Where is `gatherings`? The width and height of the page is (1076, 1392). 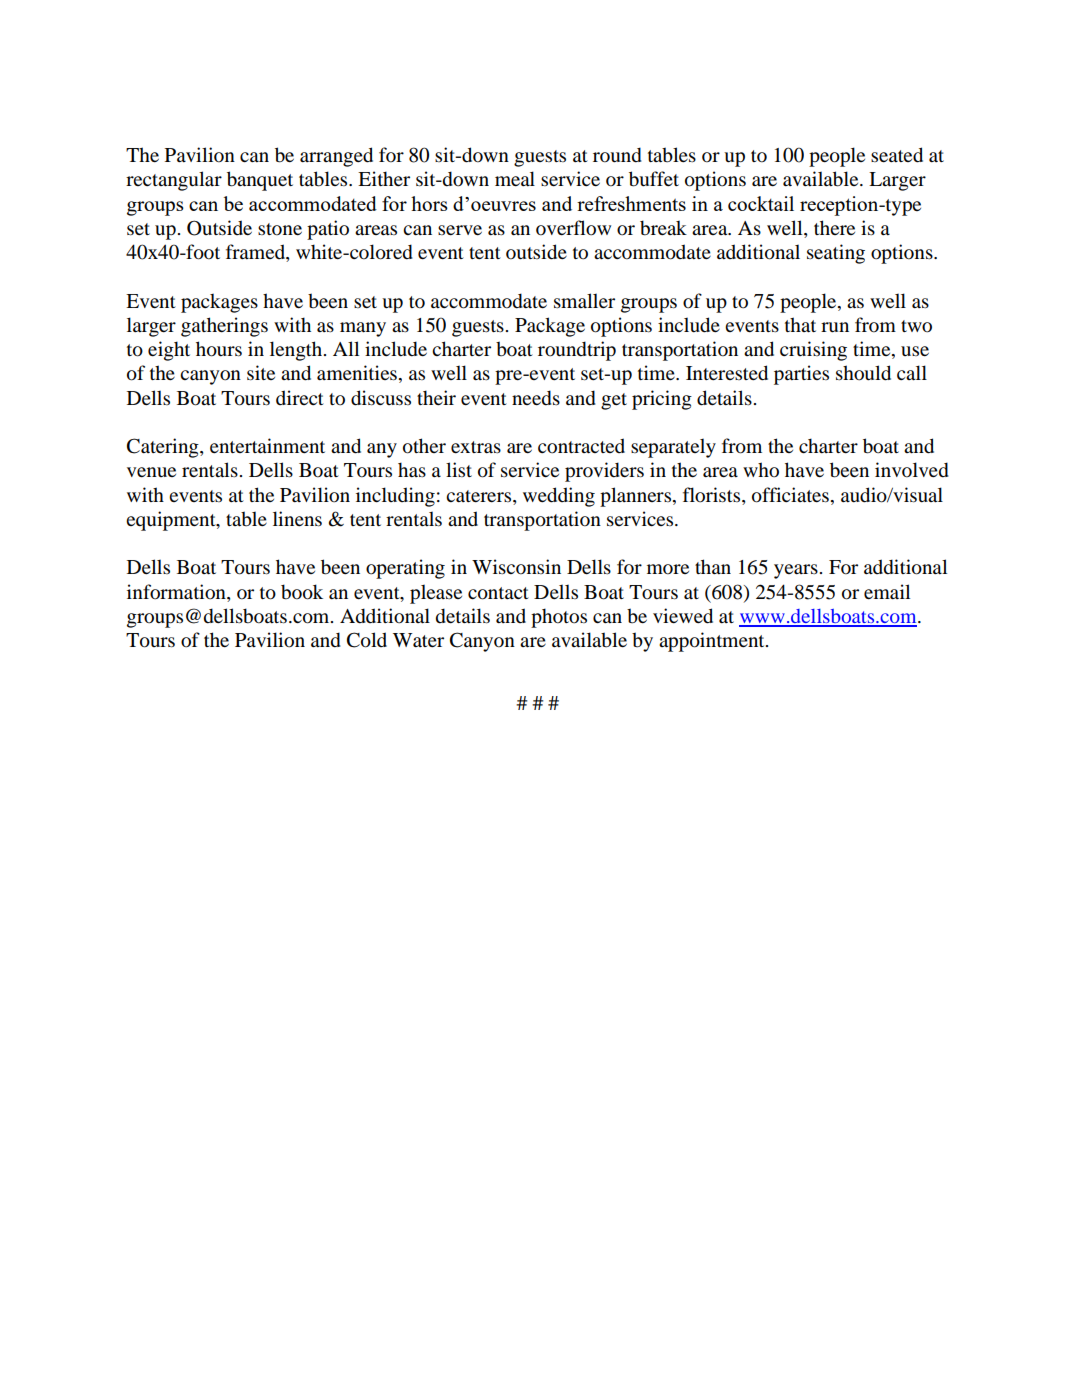
gatherings is located at coordinates (224, 327).
